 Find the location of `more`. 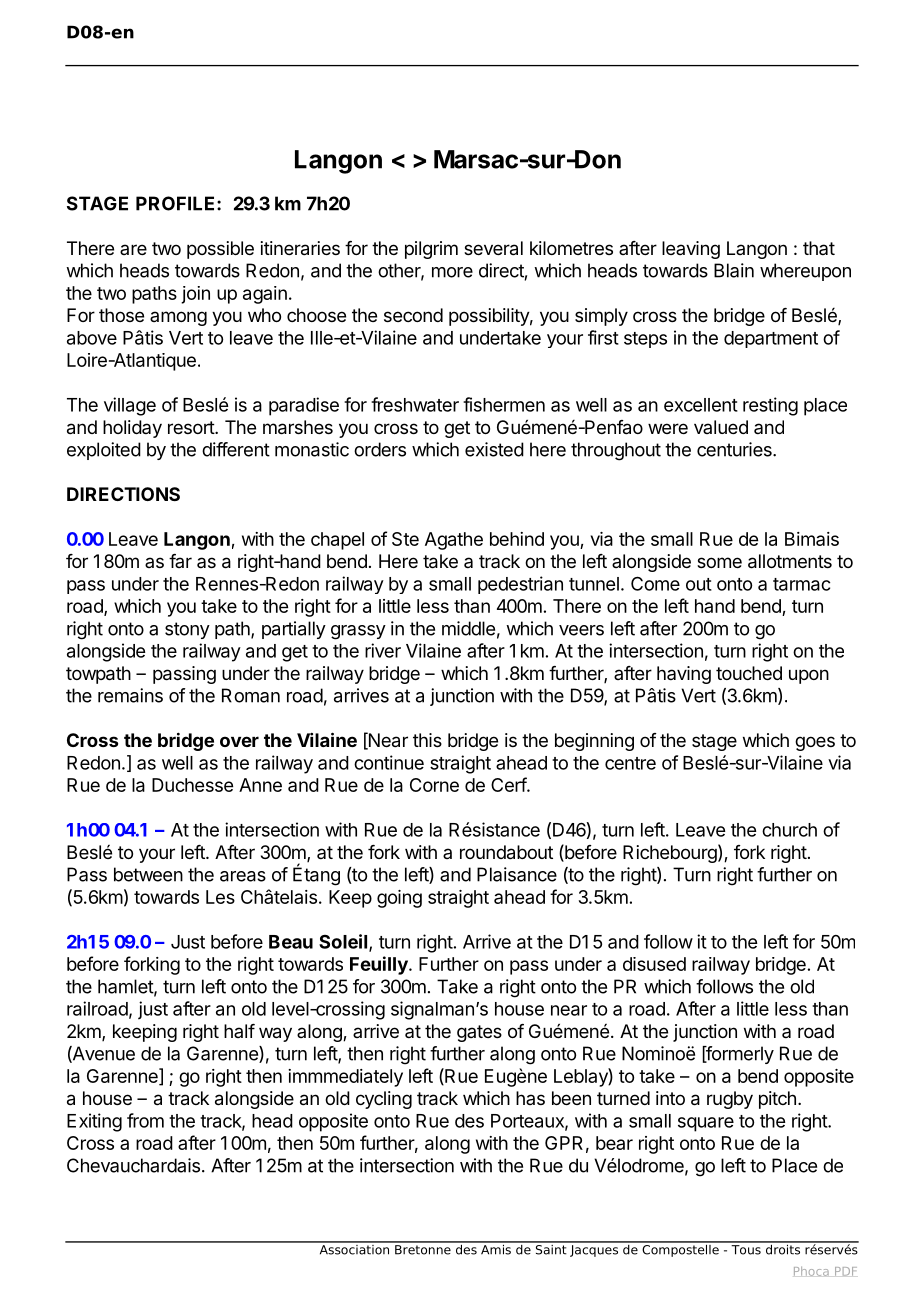

more is located at coordinates (452, 272).
